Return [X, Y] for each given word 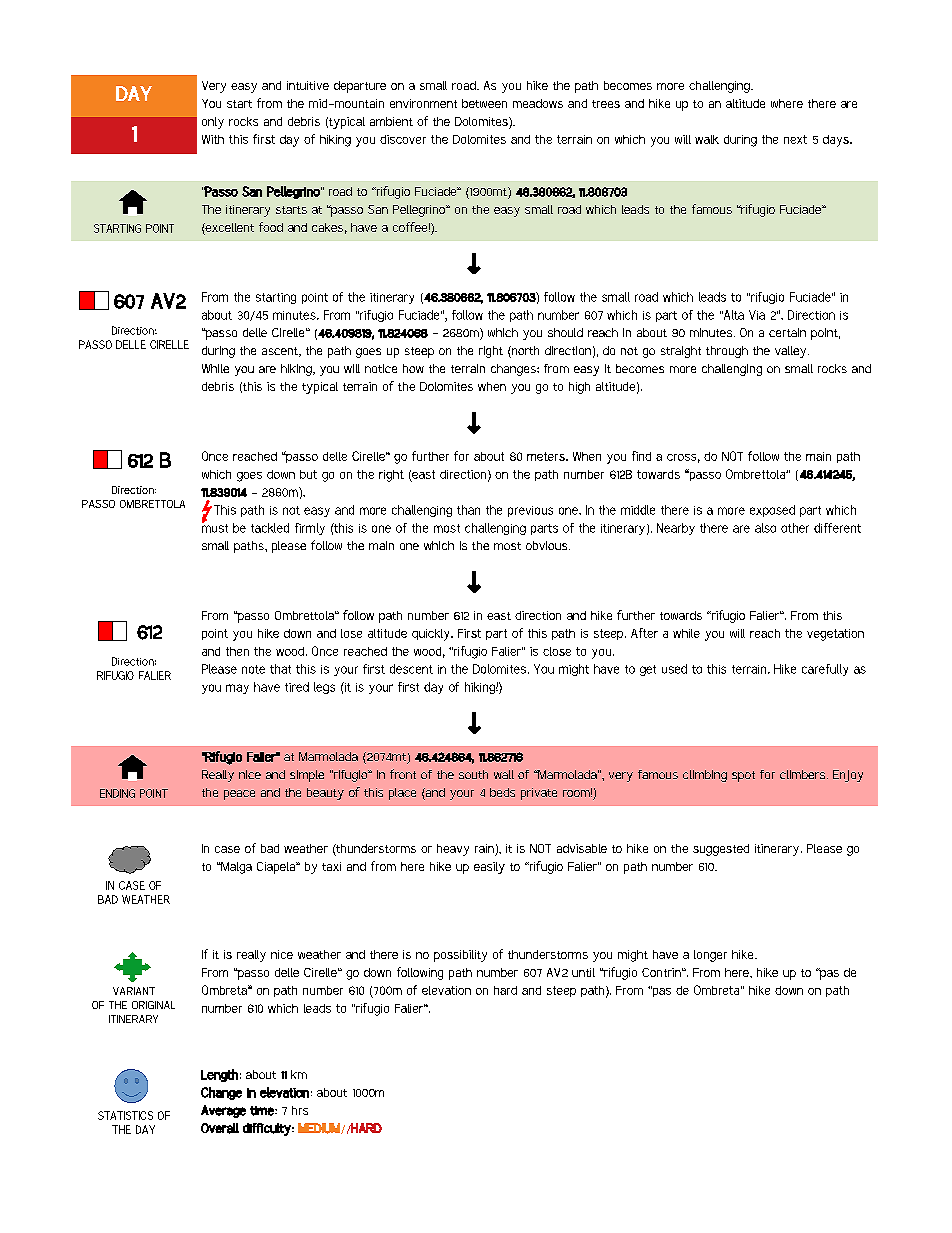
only [213, 123]
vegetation [835, 635]
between [484, 103]
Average [223, 1111]
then [237, 651]
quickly [432, 635]
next [795, 139]
